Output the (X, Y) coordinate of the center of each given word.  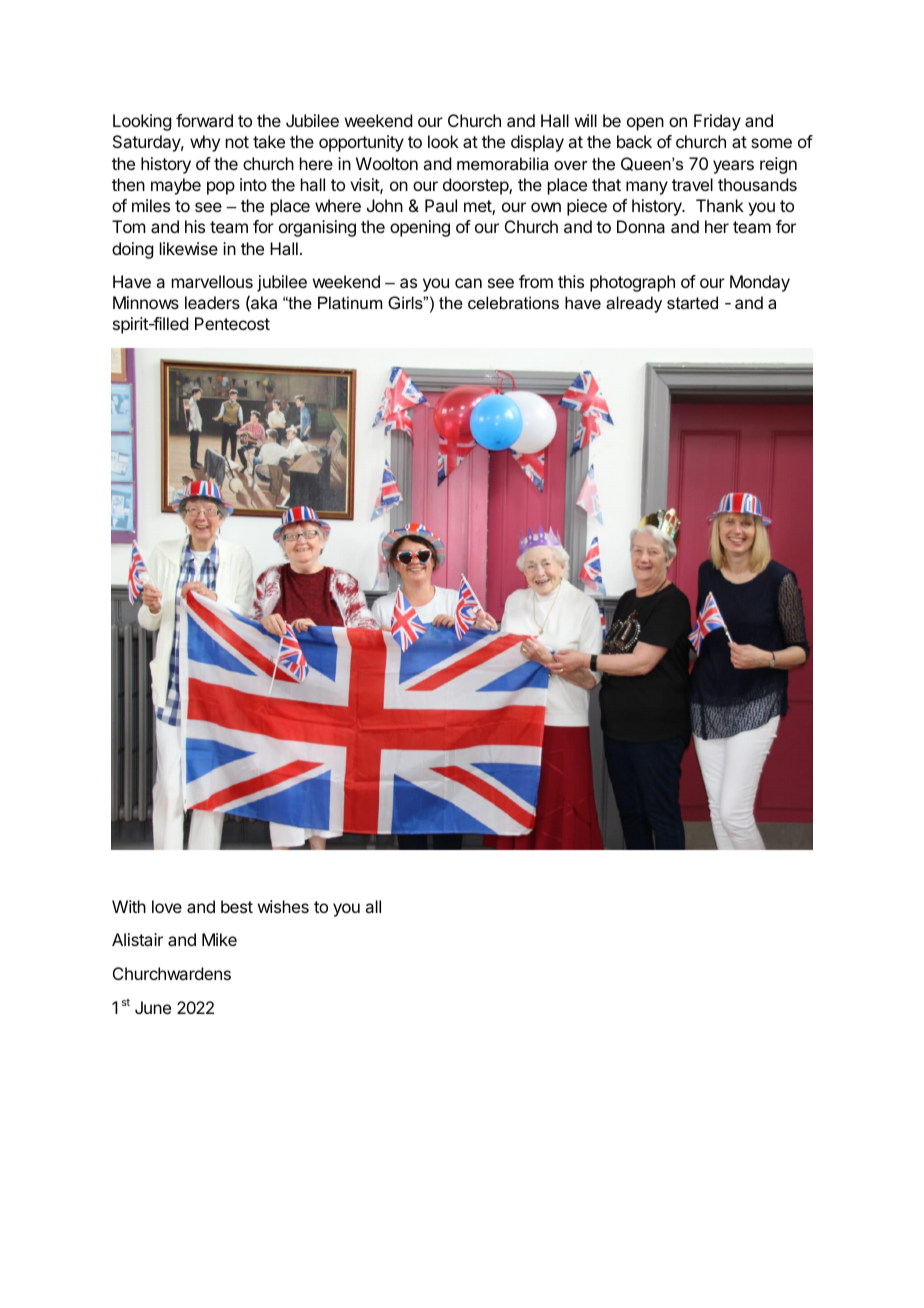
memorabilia (503, 163)
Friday (717, 122)
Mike (219, 939)
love (167, 906)
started (692, 302)
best (237, 906)
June (153, 1007)
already (634, 304)
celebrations (513, 302)
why (205, 143)
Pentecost (232, 323)
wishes (283, 906)
